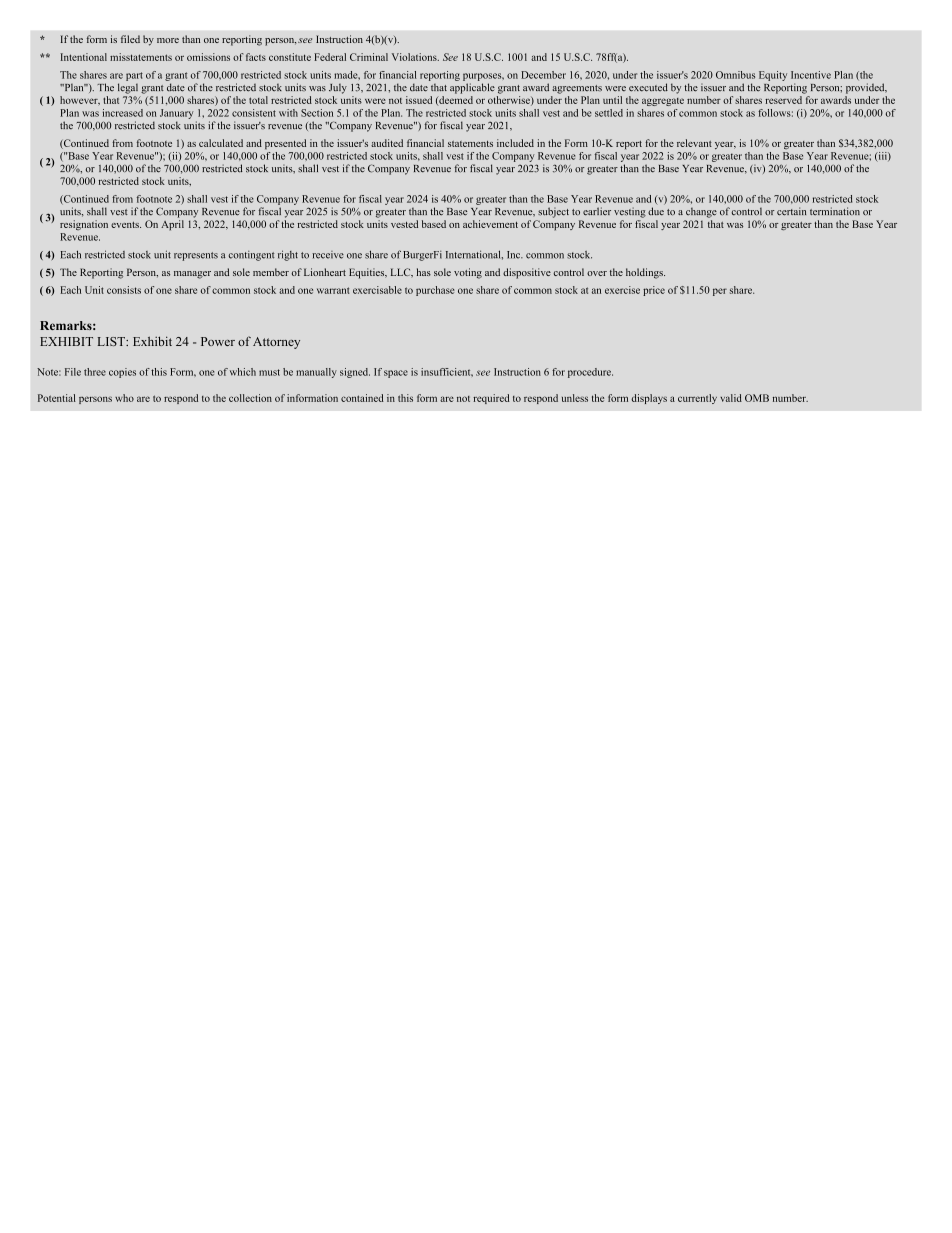 The height and width of the screenshot is (1233, 952). What do you see at coordinates (124, 398) in the screenshot?
I see `who` at bounding box center [124, 398].
